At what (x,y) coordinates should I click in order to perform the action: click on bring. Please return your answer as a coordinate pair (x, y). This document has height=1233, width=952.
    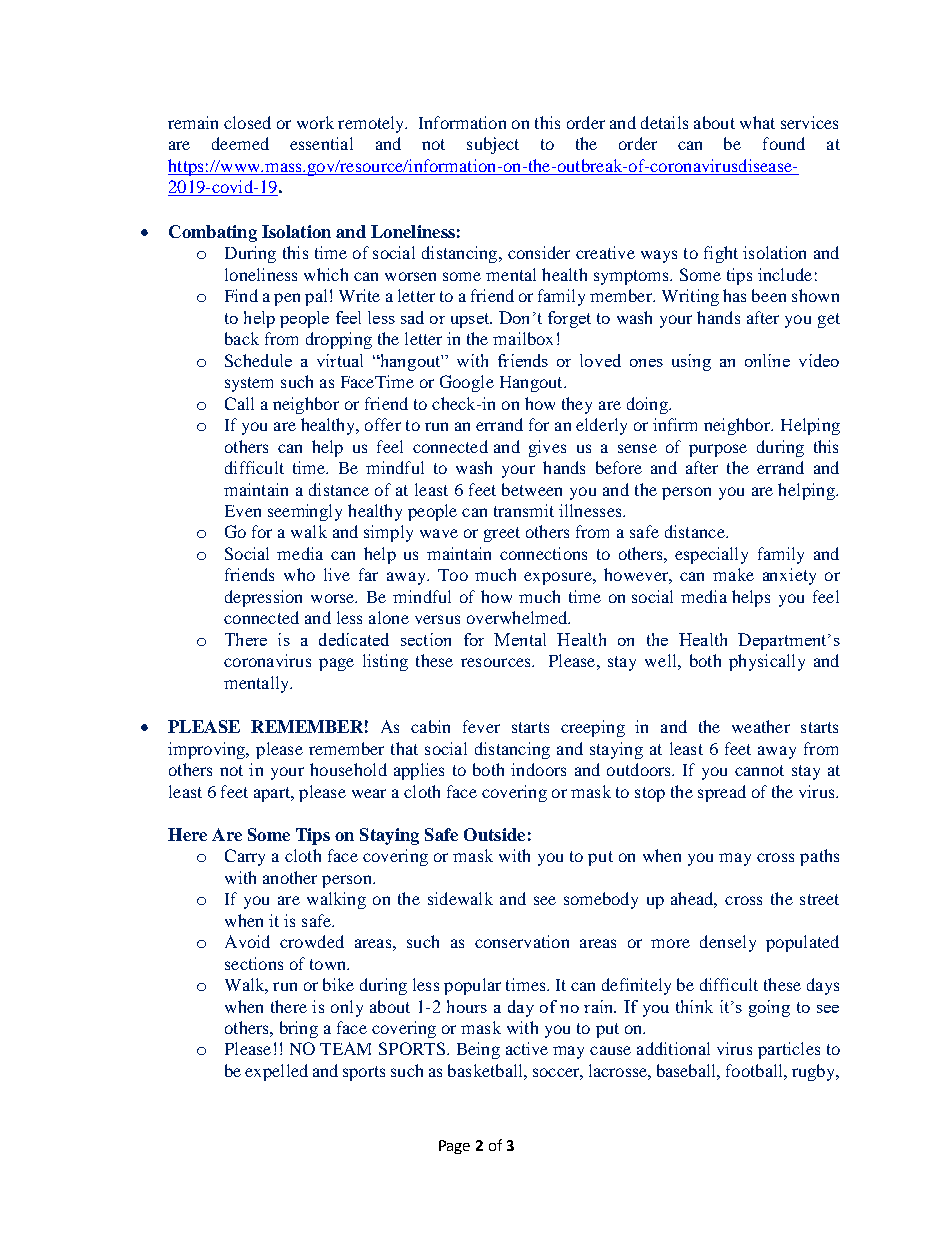
    Looking at the image, I should click on (299, 1029).
